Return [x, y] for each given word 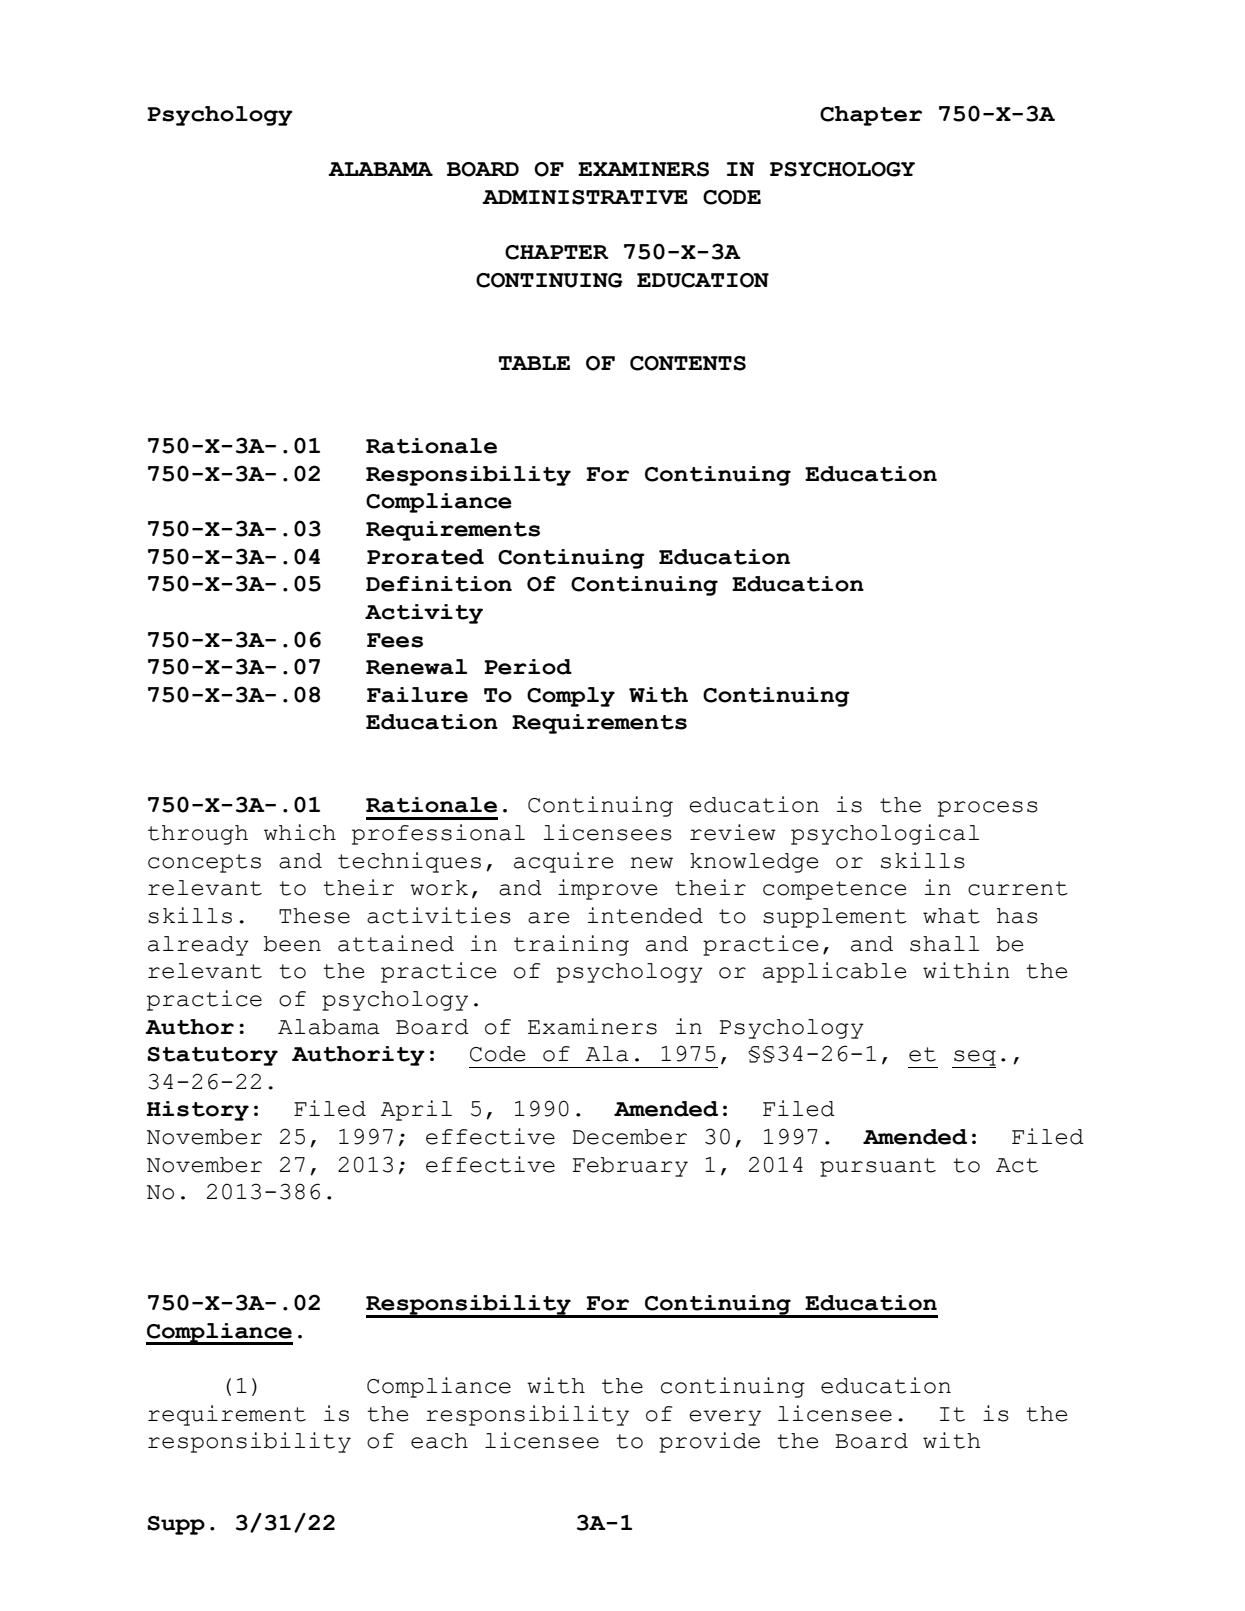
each [439, 1441]
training [571, 945]
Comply [571, 697]
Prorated [425, 557]
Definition [439, 584]
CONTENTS [688, 363]
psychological [885, 834]
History [197, 1111]
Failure [417, 695]
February [630, 1167]
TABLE [534, 363]
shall [944, 944]
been [292, 944]
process [988, 809]
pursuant [878, 1167]
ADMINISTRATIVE [585, 197]
